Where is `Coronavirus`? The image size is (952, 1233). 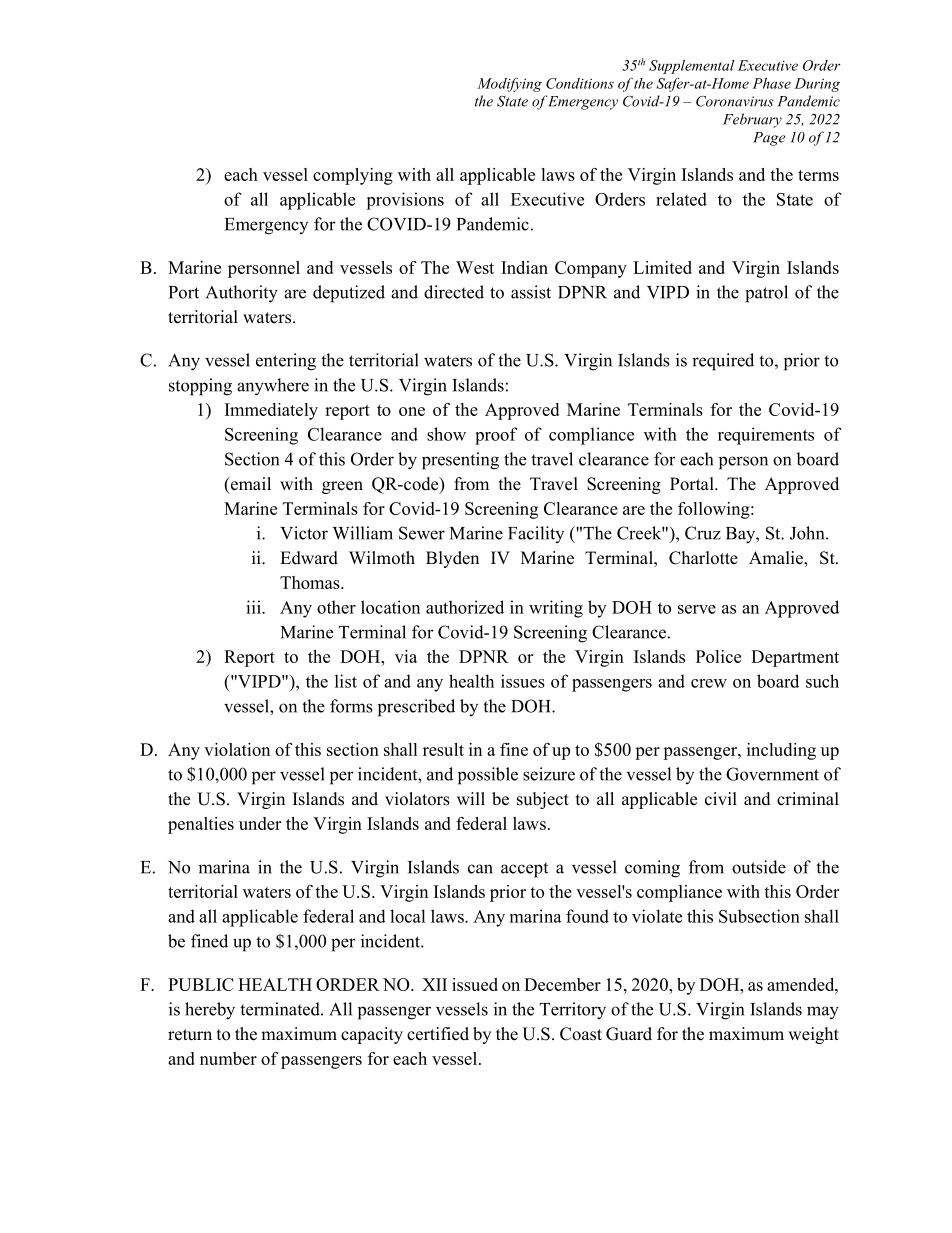
Coronavirus is located at coordinates (734, 101).
